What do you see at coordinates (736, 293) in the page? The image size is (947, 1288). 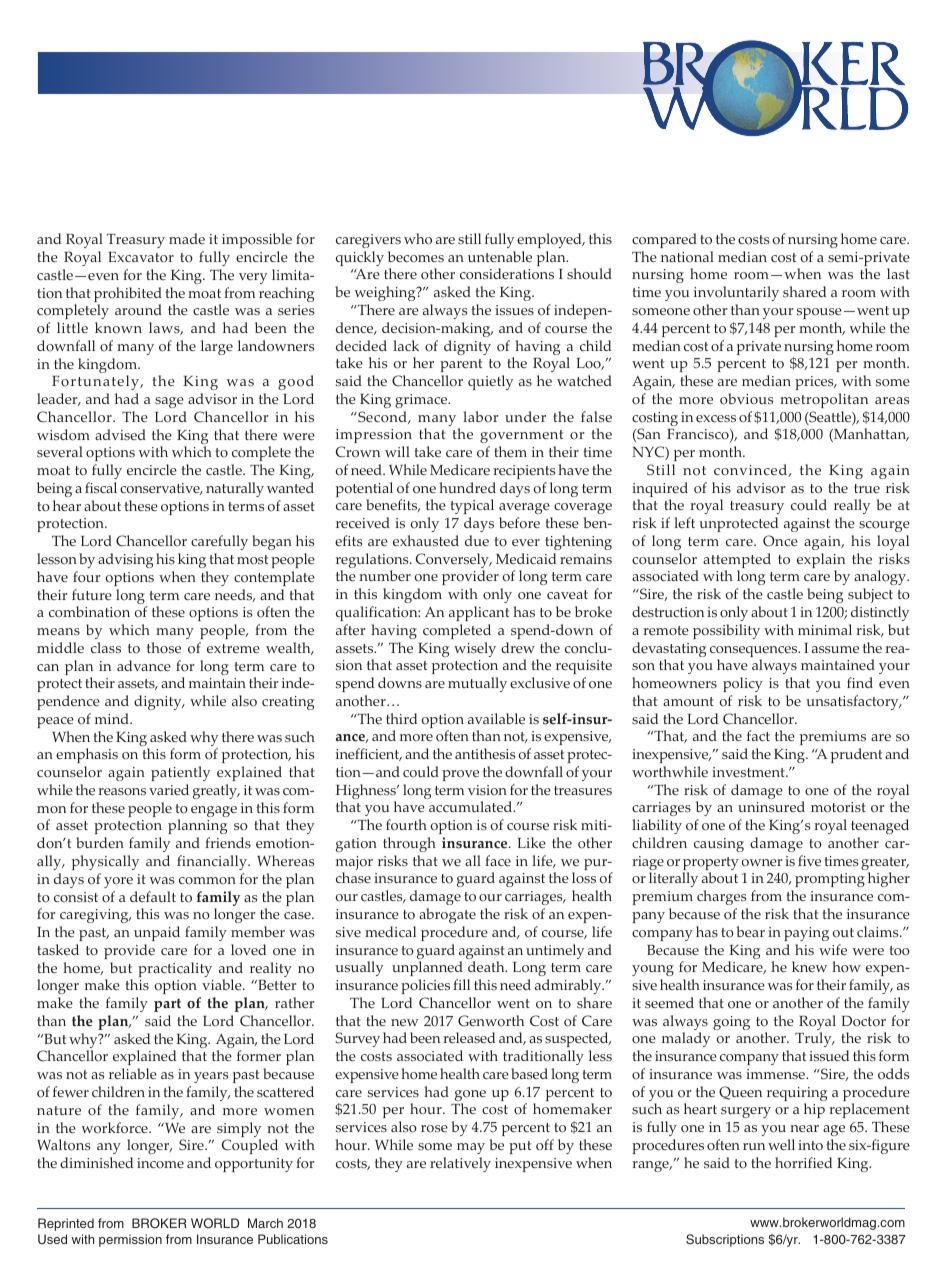 I see `involuntarily` at bounding box center [736, 293].
